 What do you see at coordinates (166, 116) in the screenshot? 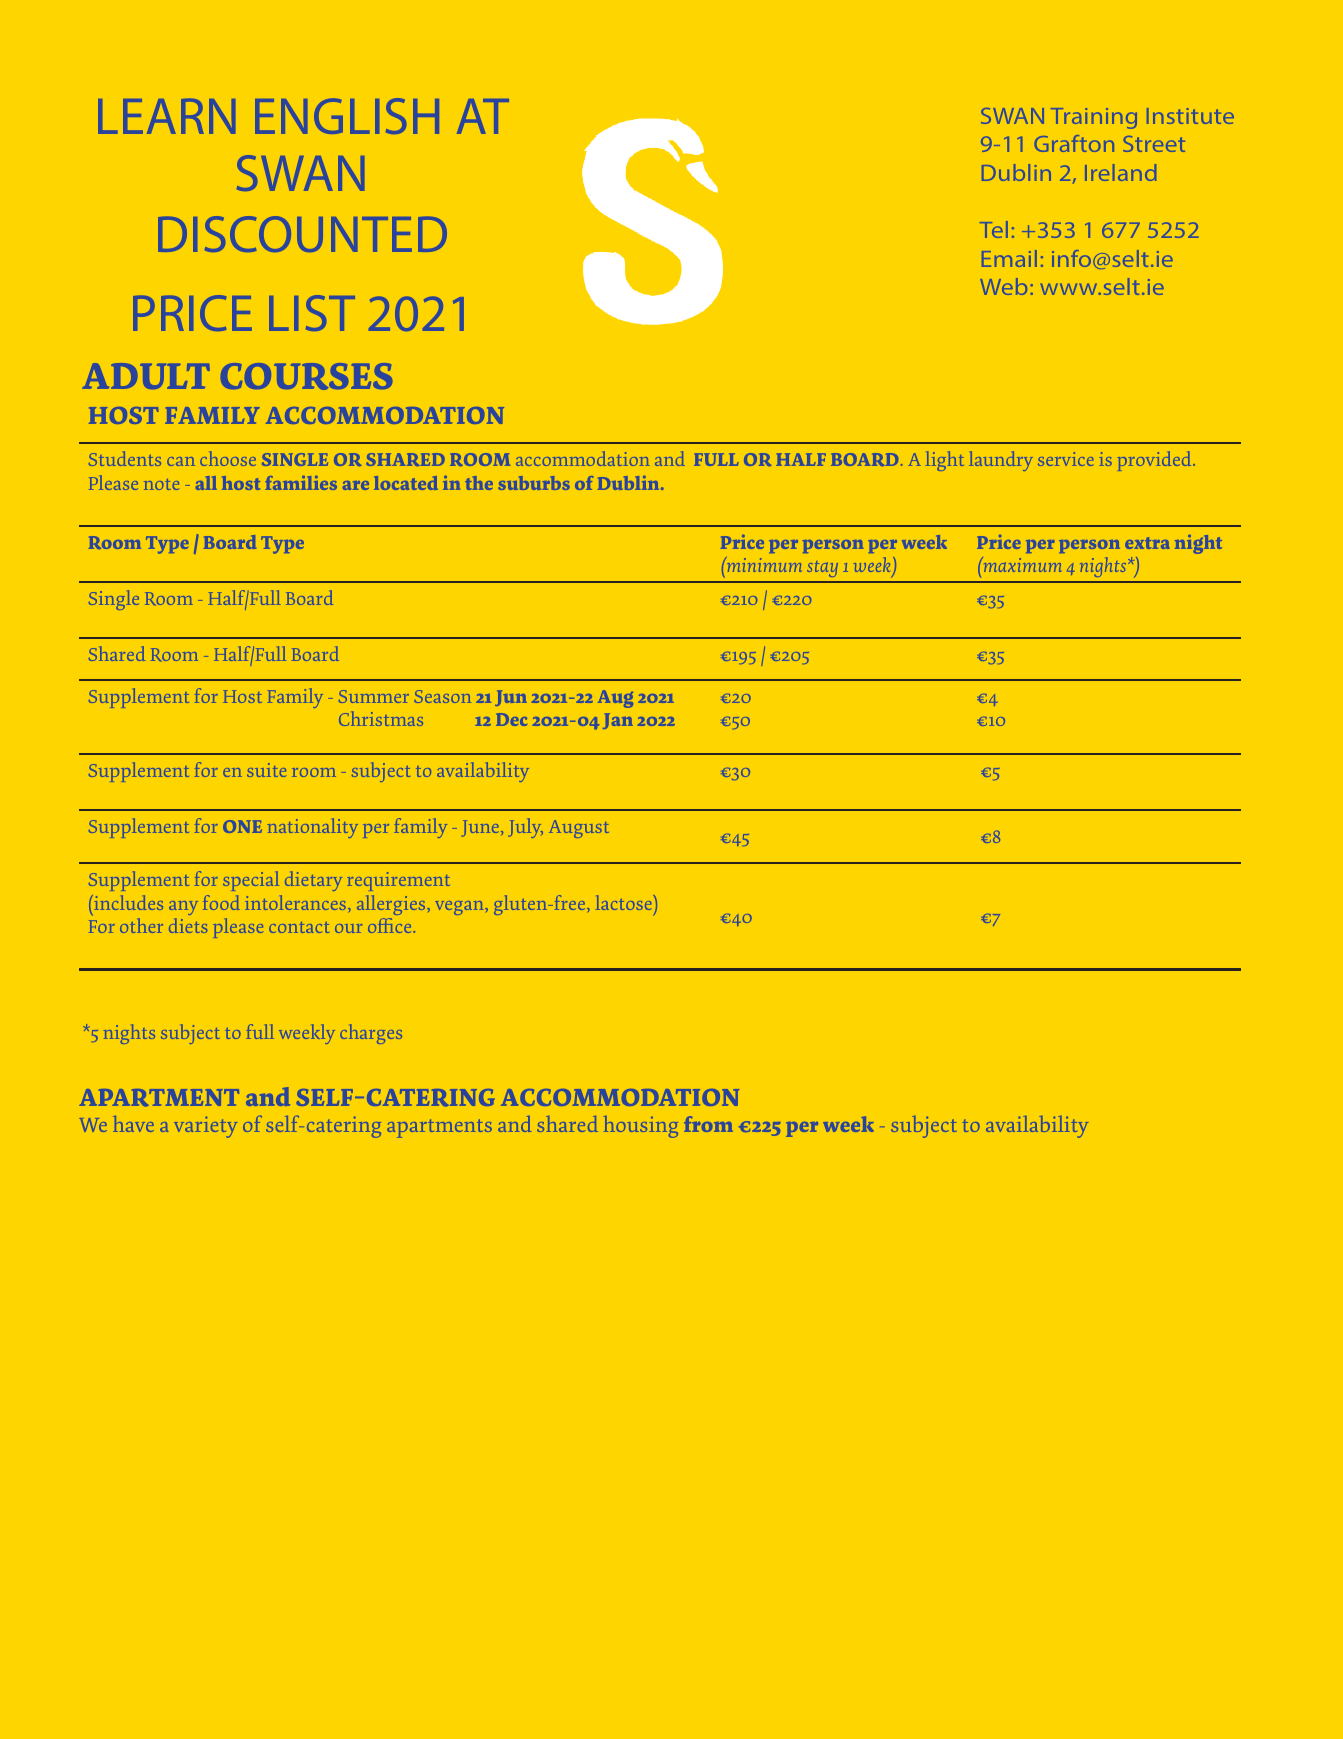
I see `LEARN` at bounding box center [166, 116].
